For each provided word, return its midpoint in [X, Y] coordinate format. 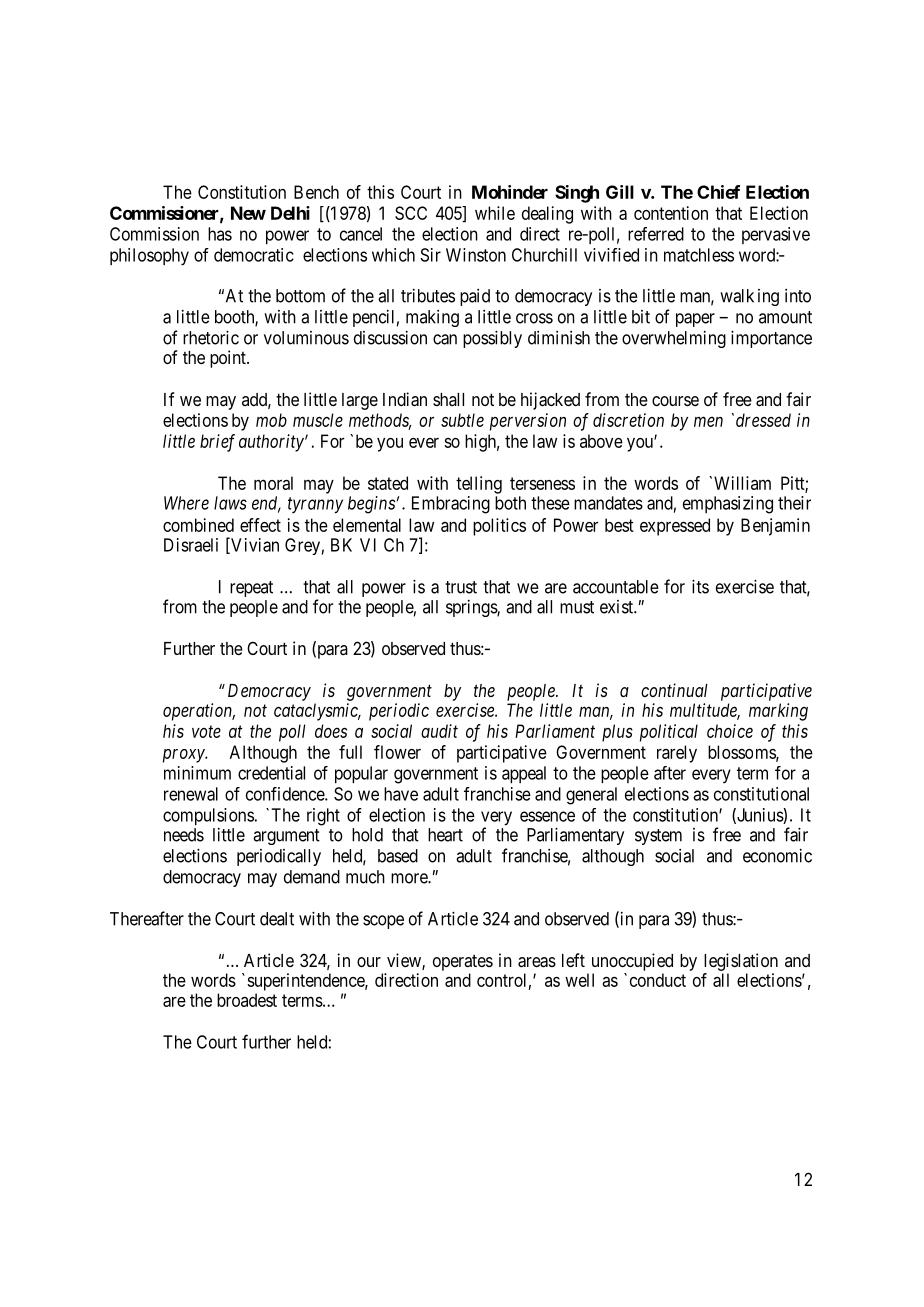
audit [439, 731]
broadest [247, 1000]
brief [217, 443]
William [742, 483]
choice [730, 731]
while [495, 213]
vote [206, 731]
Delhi [290, 213]
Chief [718, 192]
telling [479, 485]
